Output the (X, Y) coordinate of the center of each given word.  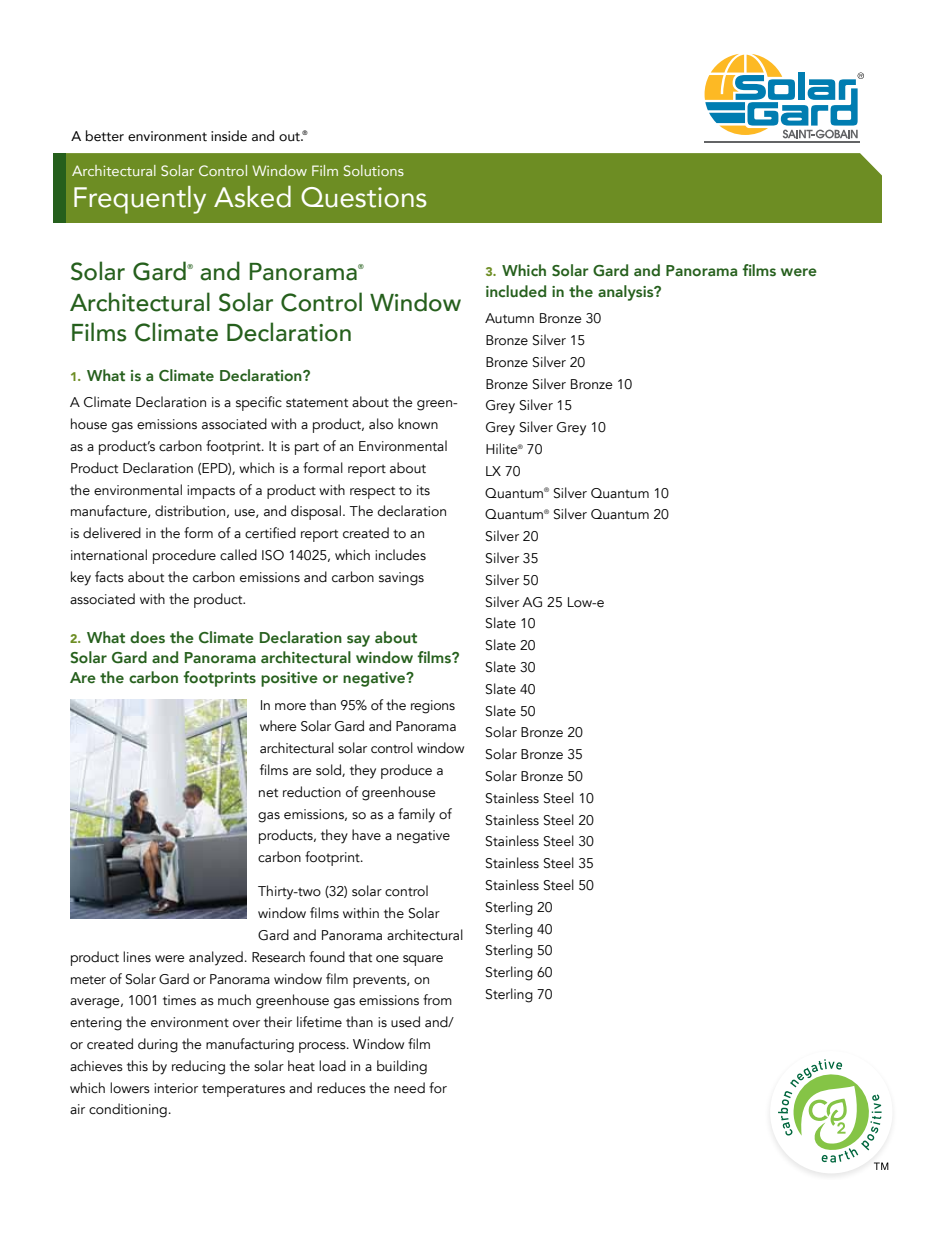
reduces (341, 1088)
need (409, 1088)
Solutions (374, 170)
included (516, 291)
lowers (130, 1088)
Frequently (140, 200)
